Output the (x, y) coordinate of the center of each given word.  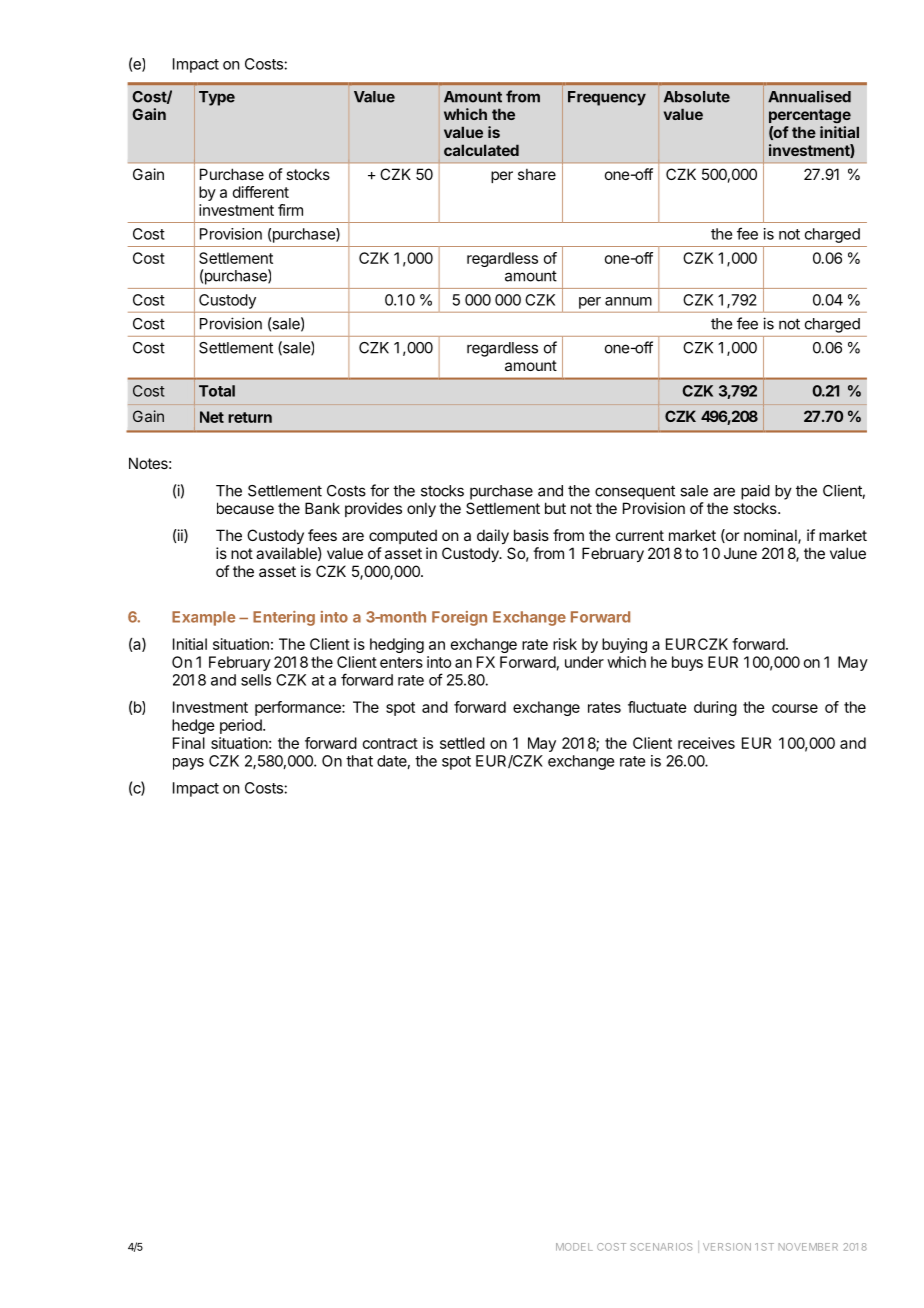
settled (462, 743)
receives (706, 743)
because (245, 508)
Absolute (697, 97)
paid (755, 492)
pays (188, 764)
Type (217, 98)
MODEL (574, 1247)
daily (493, 536)
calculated (481, 150)
